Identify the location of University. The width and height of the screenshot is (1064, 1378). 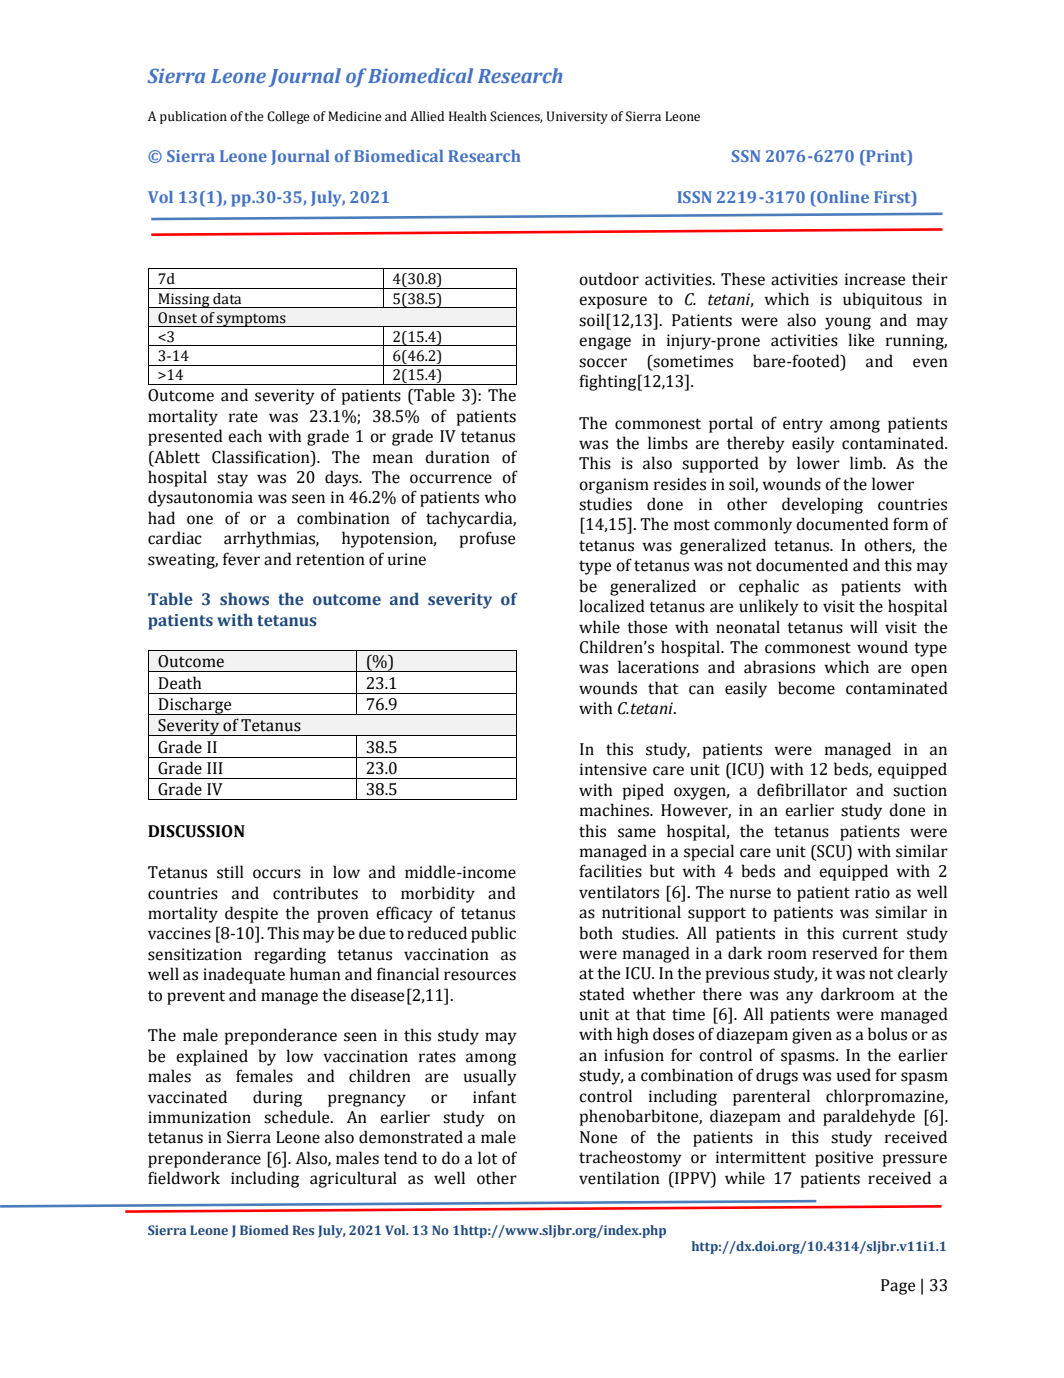
(577, 117).
